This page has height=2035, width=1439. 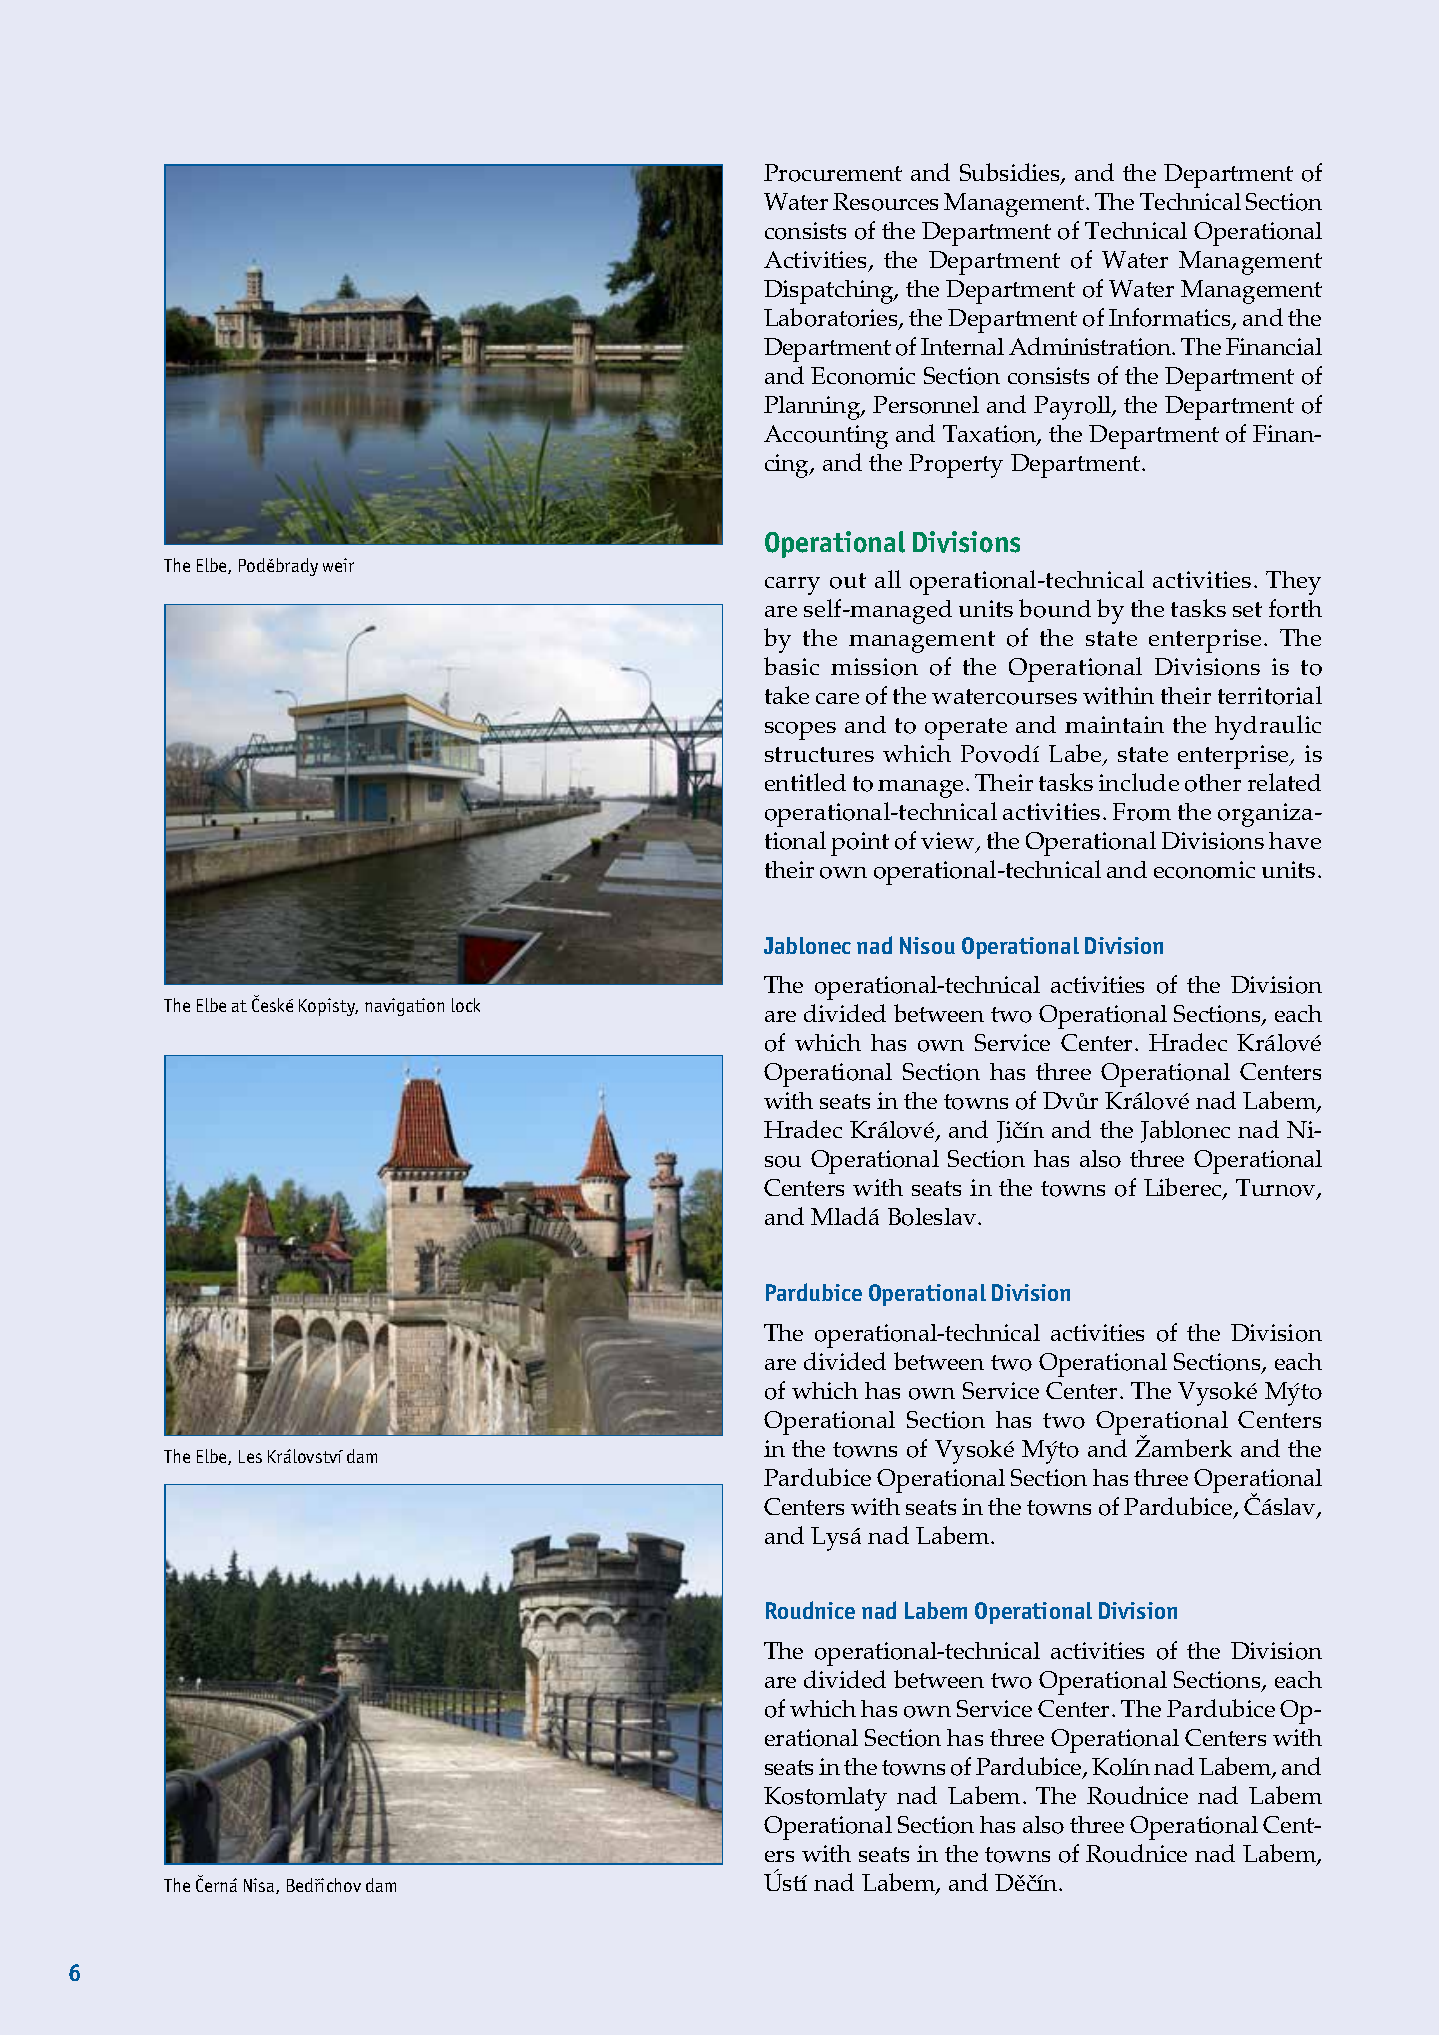 What do you see at coordinates (833, 173) in the page?
I see `Procurement` at bounding box center [833, 173].
